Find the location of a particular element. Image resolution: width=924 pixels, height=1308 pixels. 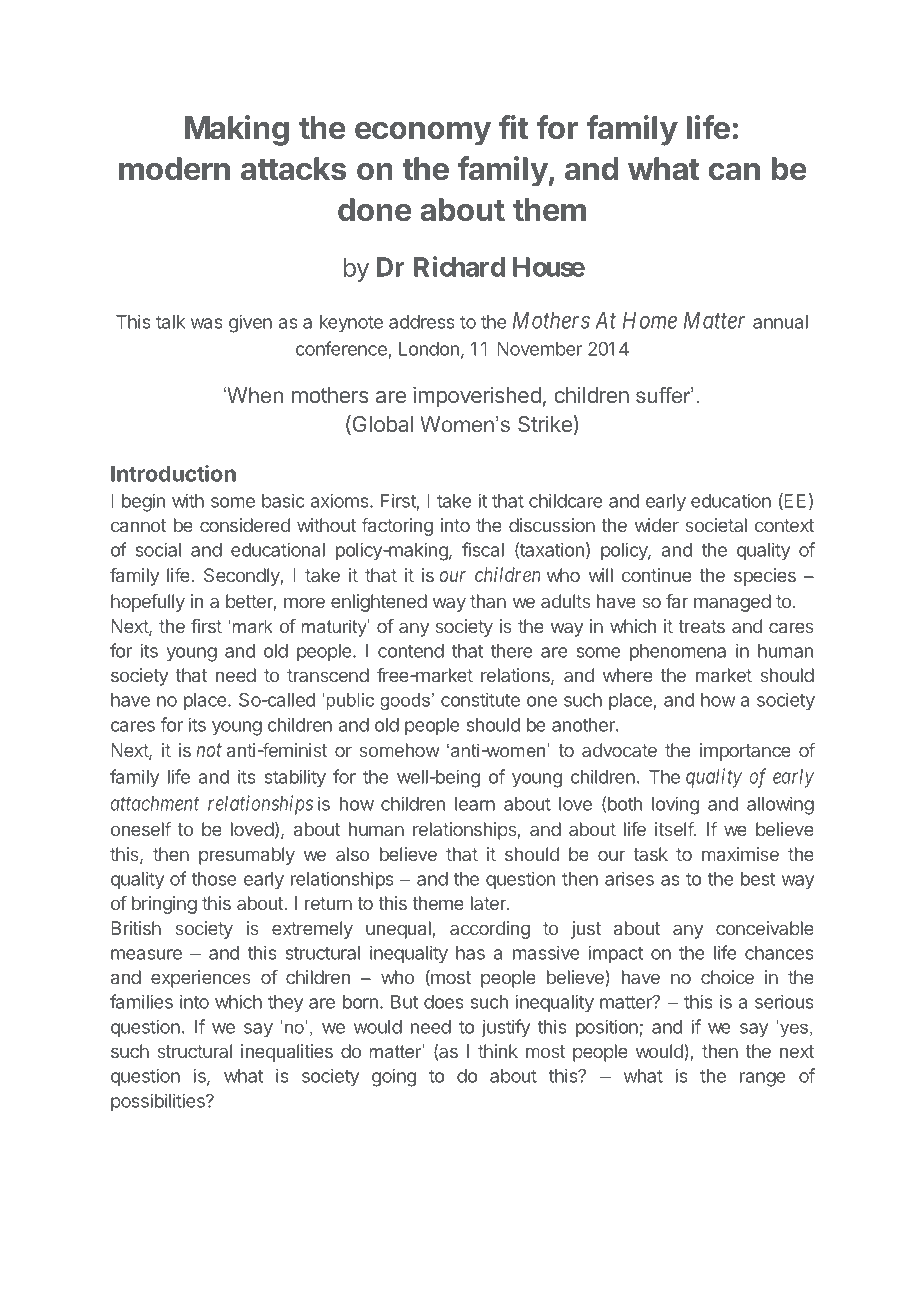

Home is located at coordinates (650, 320).
